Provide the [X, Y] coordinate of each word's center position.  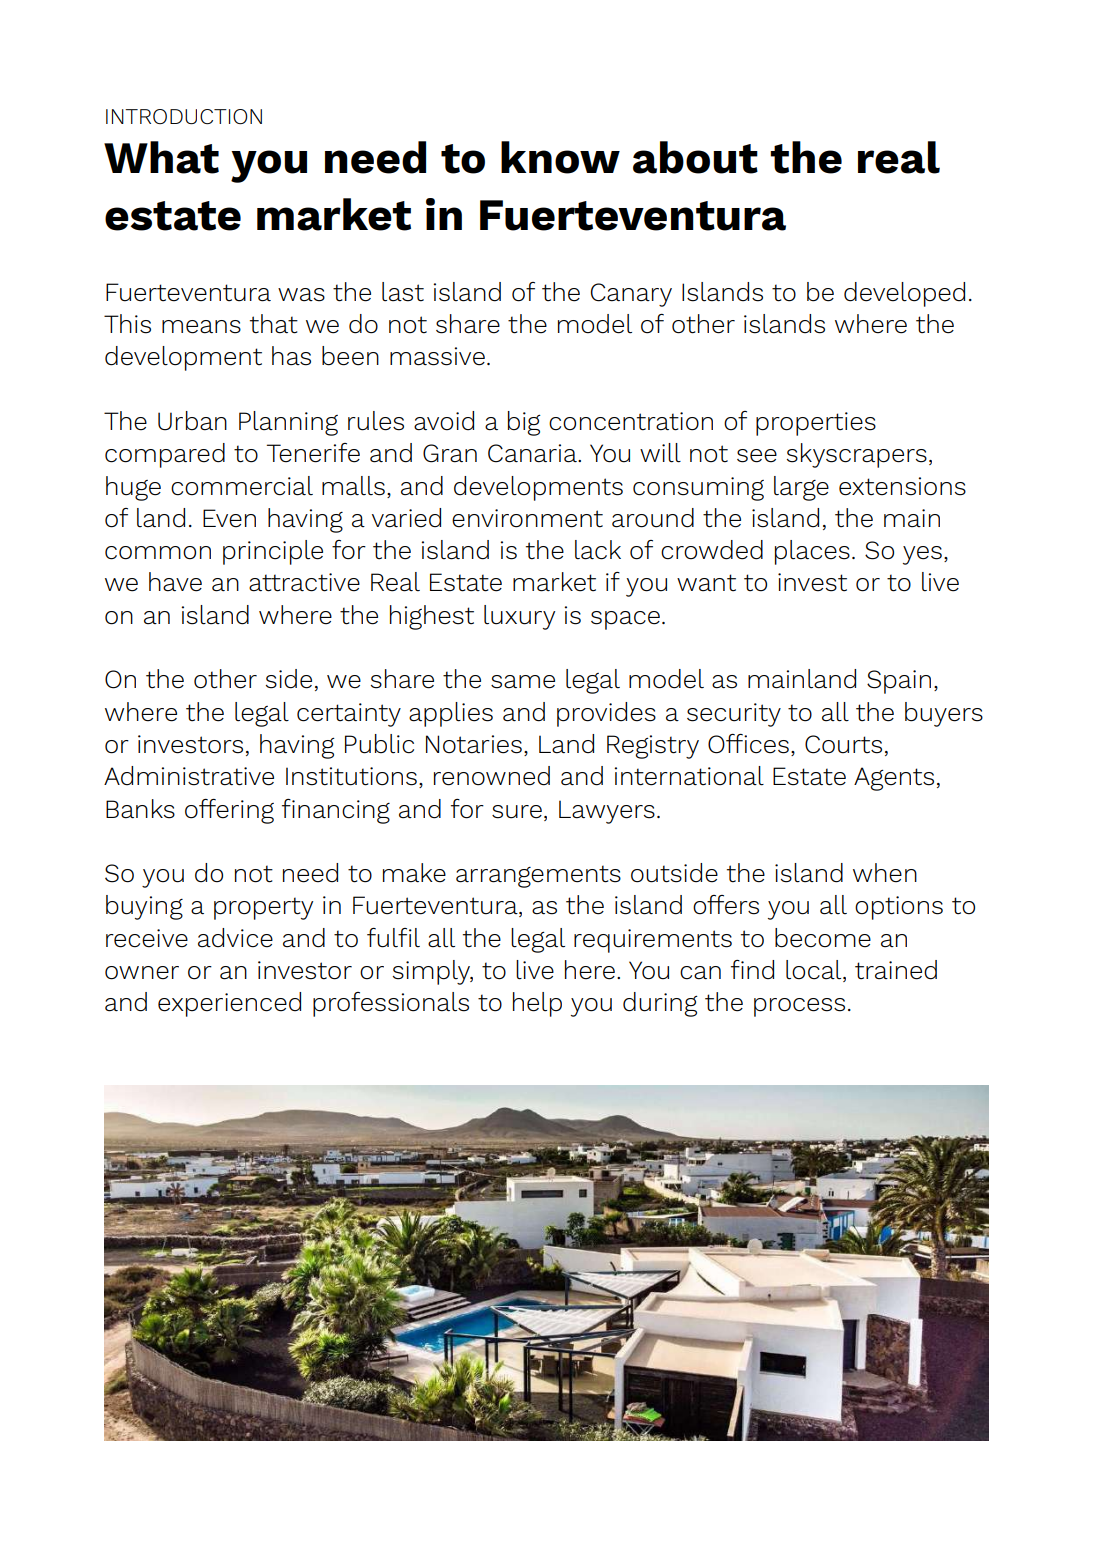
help [537, 1004]
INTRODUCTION [184, 116]
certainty [349, 715]
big [524, 423]
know [560, 157]
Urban [192, 421]
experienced [229, 1004]
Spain [899, 682]
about [695, 157]
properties [816, 424]
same [523, 682]
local [815, 971]
